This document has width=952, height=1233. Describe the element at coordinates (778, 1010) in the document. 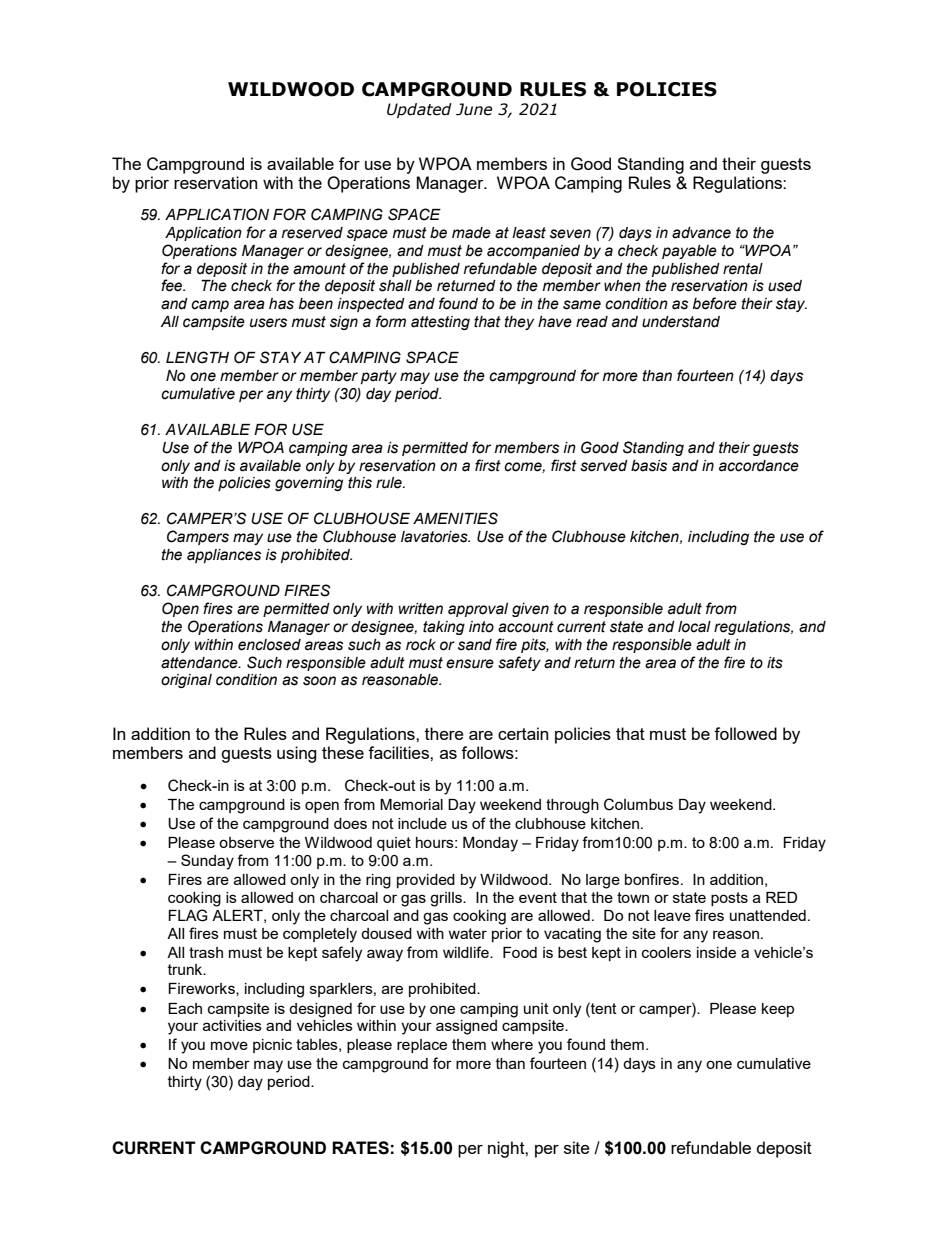

I see `keep` at that location.
